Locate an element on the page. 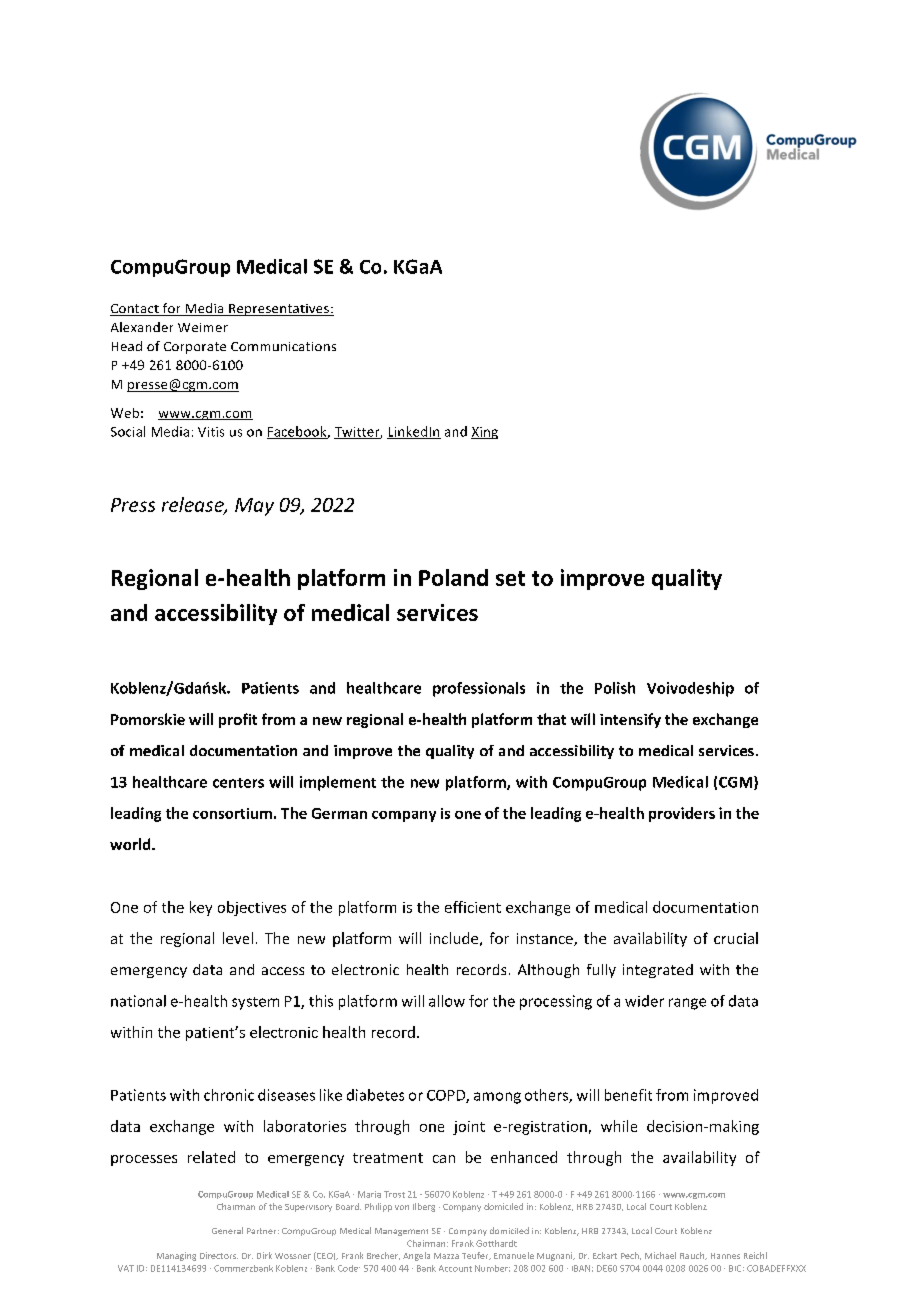  Xing is located at coordinates (484, 433).
